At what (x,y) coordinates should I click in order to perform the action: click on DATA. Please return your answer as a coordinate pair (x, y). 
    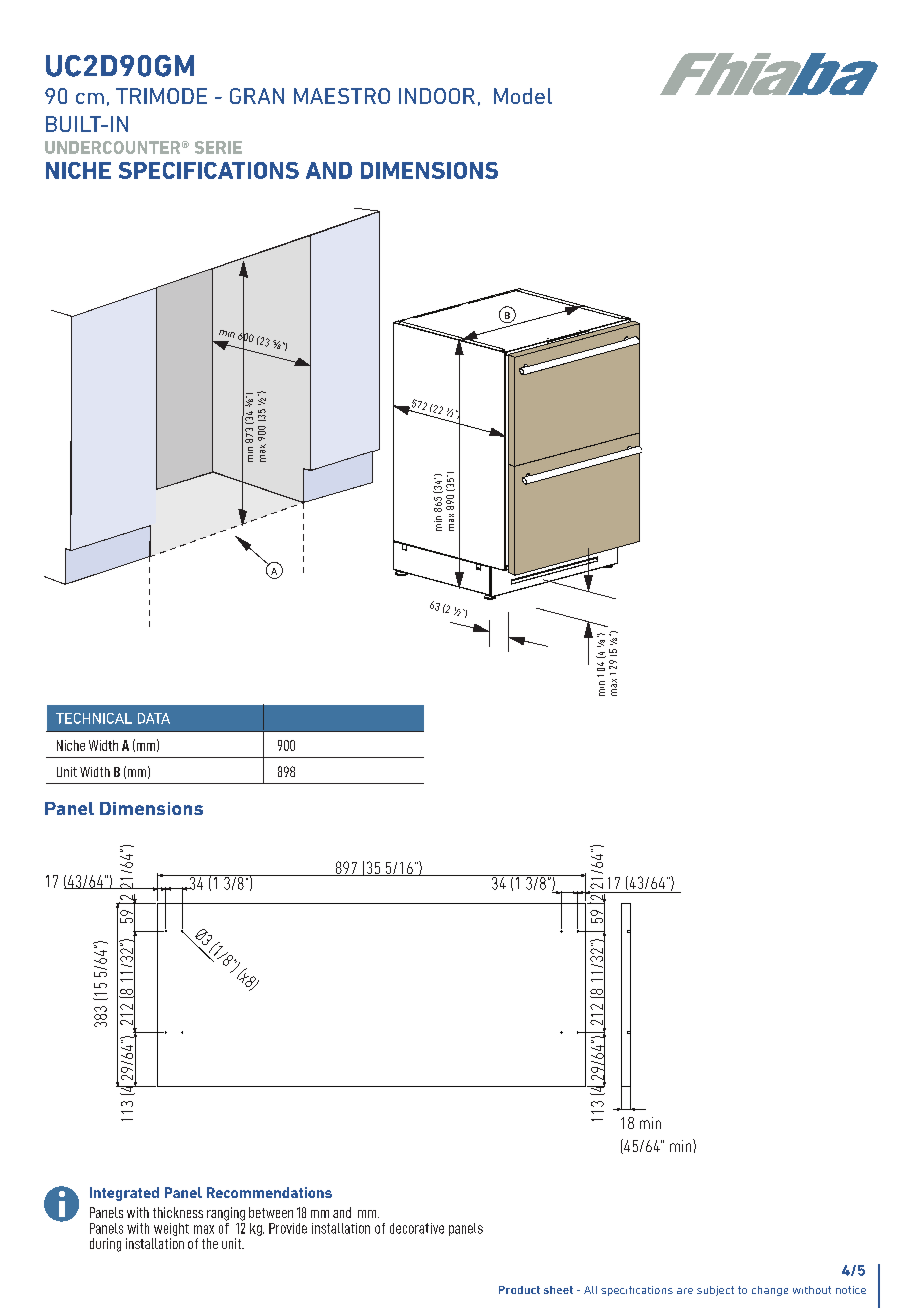
    Looking at the image, I should click on (154, 718).
